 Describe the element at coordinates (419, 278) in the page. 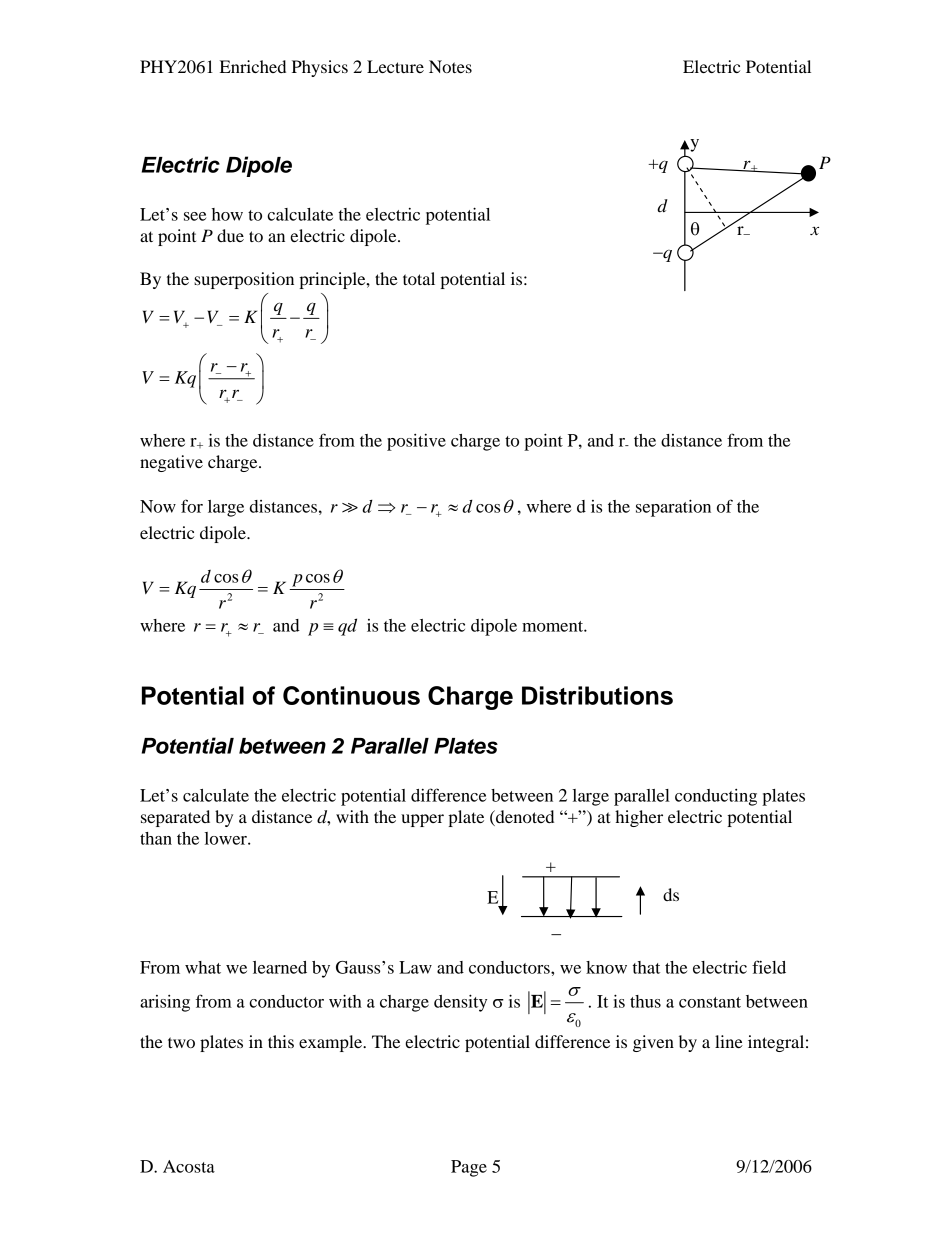

I see `total` at that location.
